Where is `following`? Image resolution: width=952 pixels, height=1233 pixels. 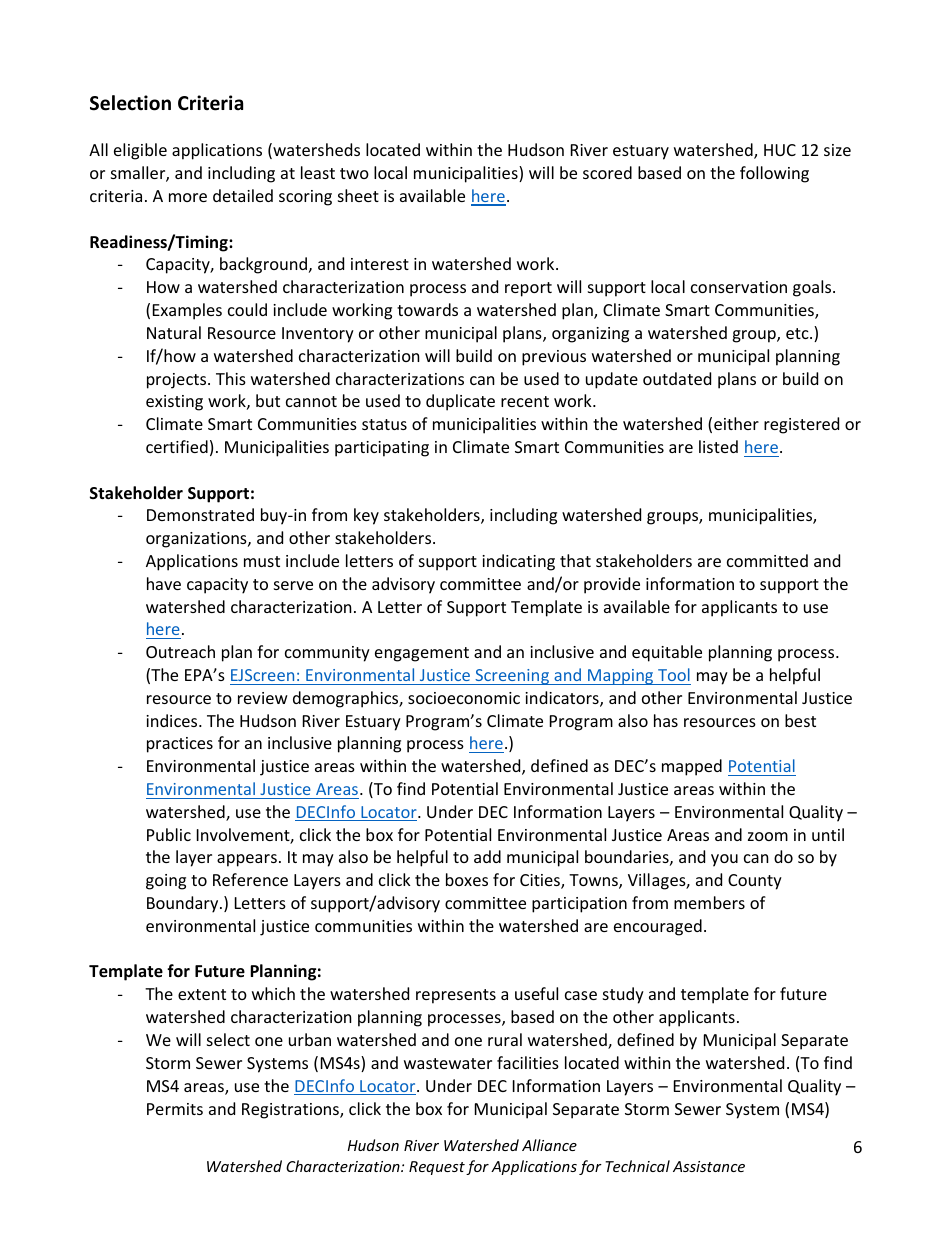 following is located at coordinates (774, 174).
